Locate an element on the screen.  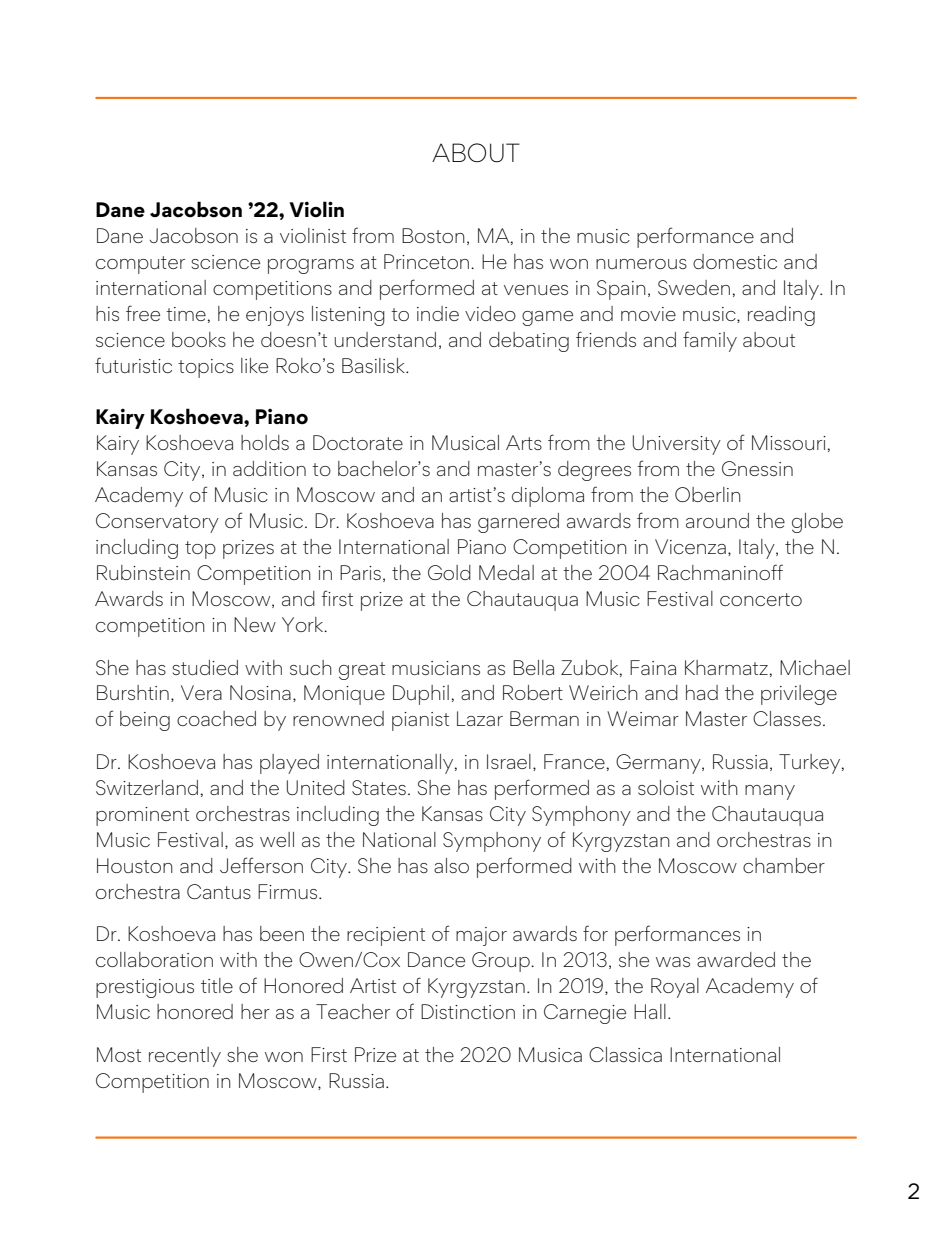
chamber is located at coordinates (784, 865).
